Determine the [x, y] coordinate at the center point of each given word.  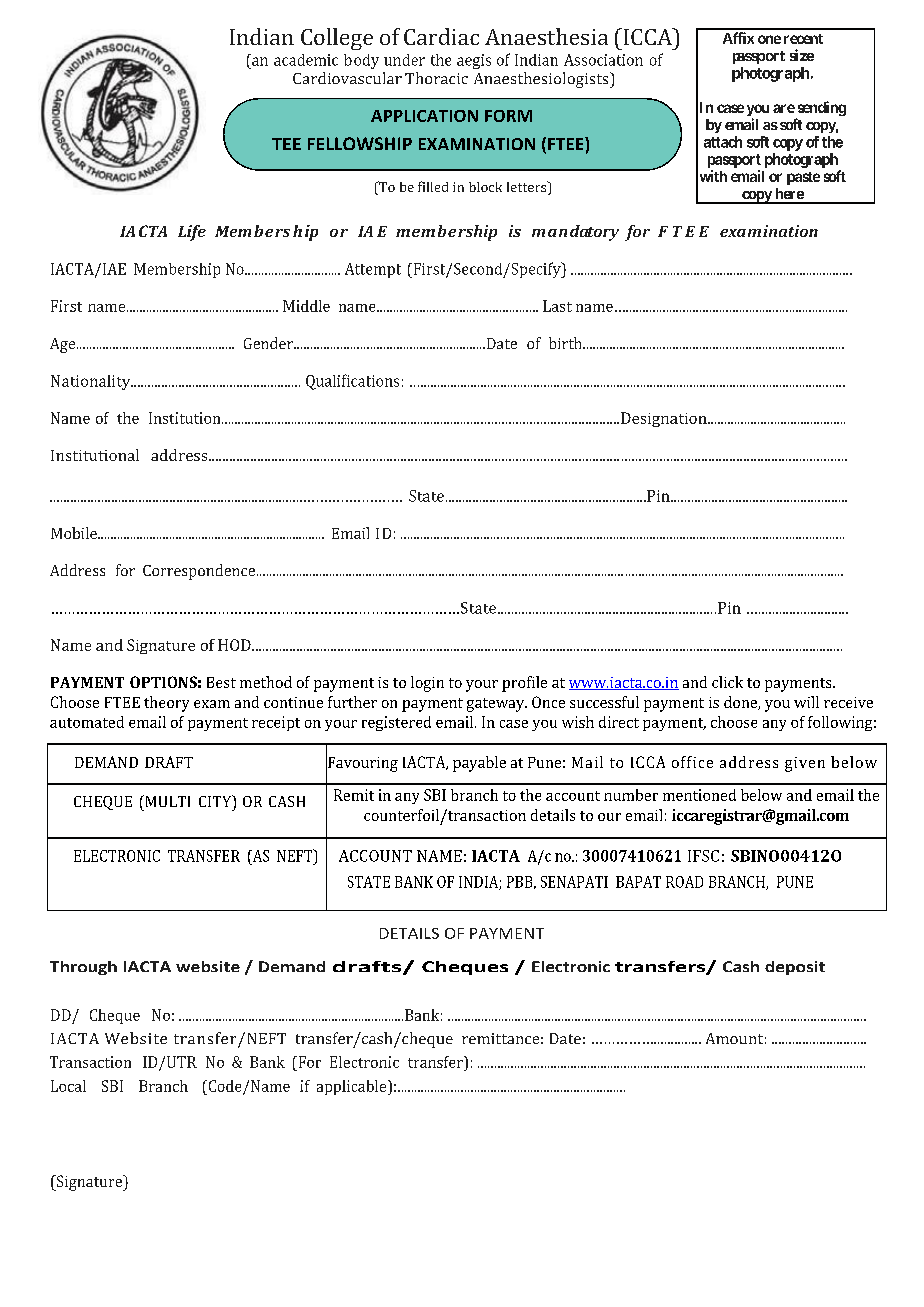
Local [68, 1086]
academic [306, 60]
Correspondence [200, 572]
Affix [738, 38]
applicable [353, 1087]
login [427, 684]
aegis [474, 61]
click [727, 682]
